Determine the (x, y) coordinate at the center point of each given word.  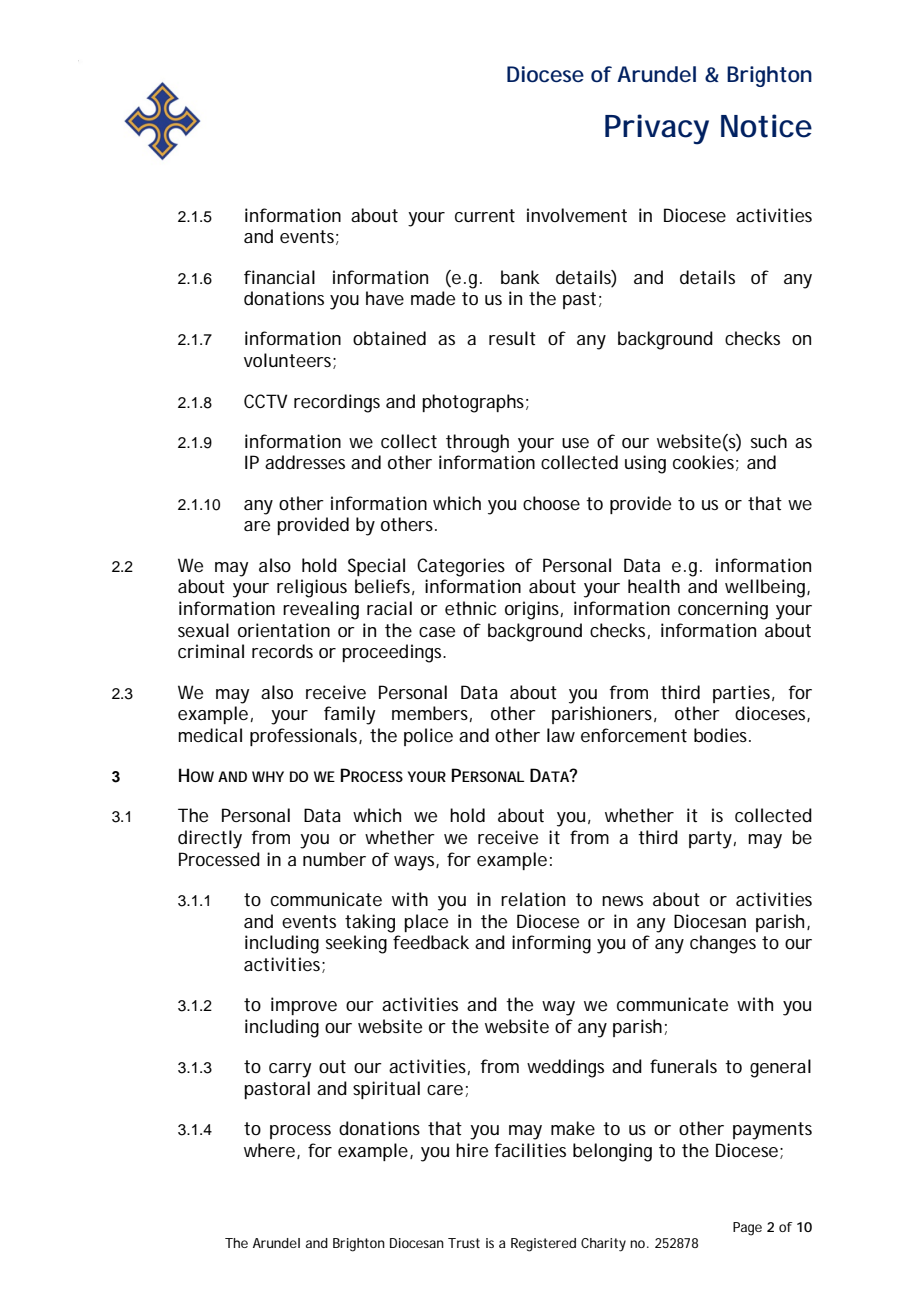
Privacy (657, 129)
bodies (722, 735)
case (437, 632)
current (485, 215)
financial (279, 277)
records (282, 651)
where (269, 1150)
